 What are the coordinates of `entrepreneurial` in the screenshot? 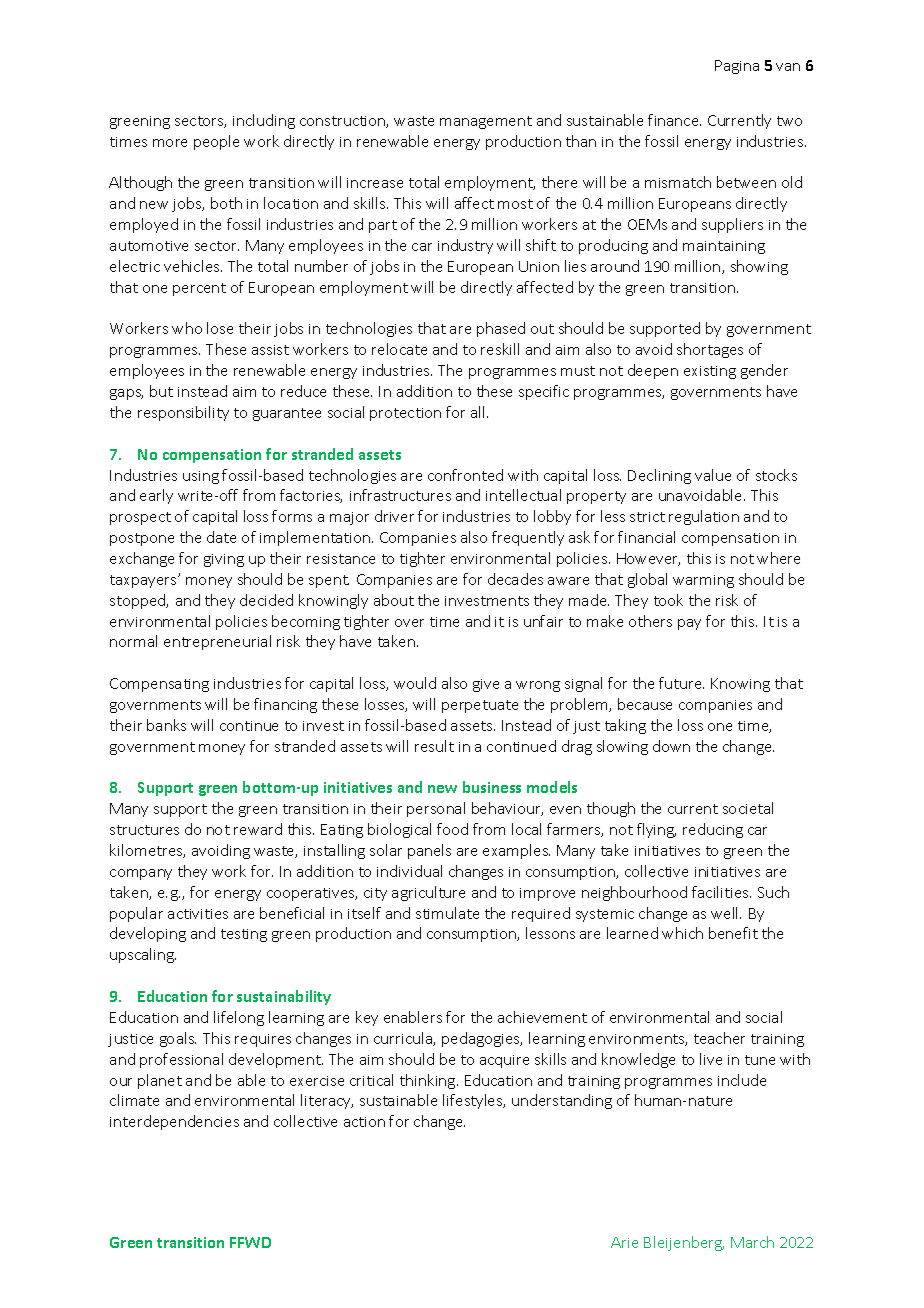 It's located at (217, 642).
